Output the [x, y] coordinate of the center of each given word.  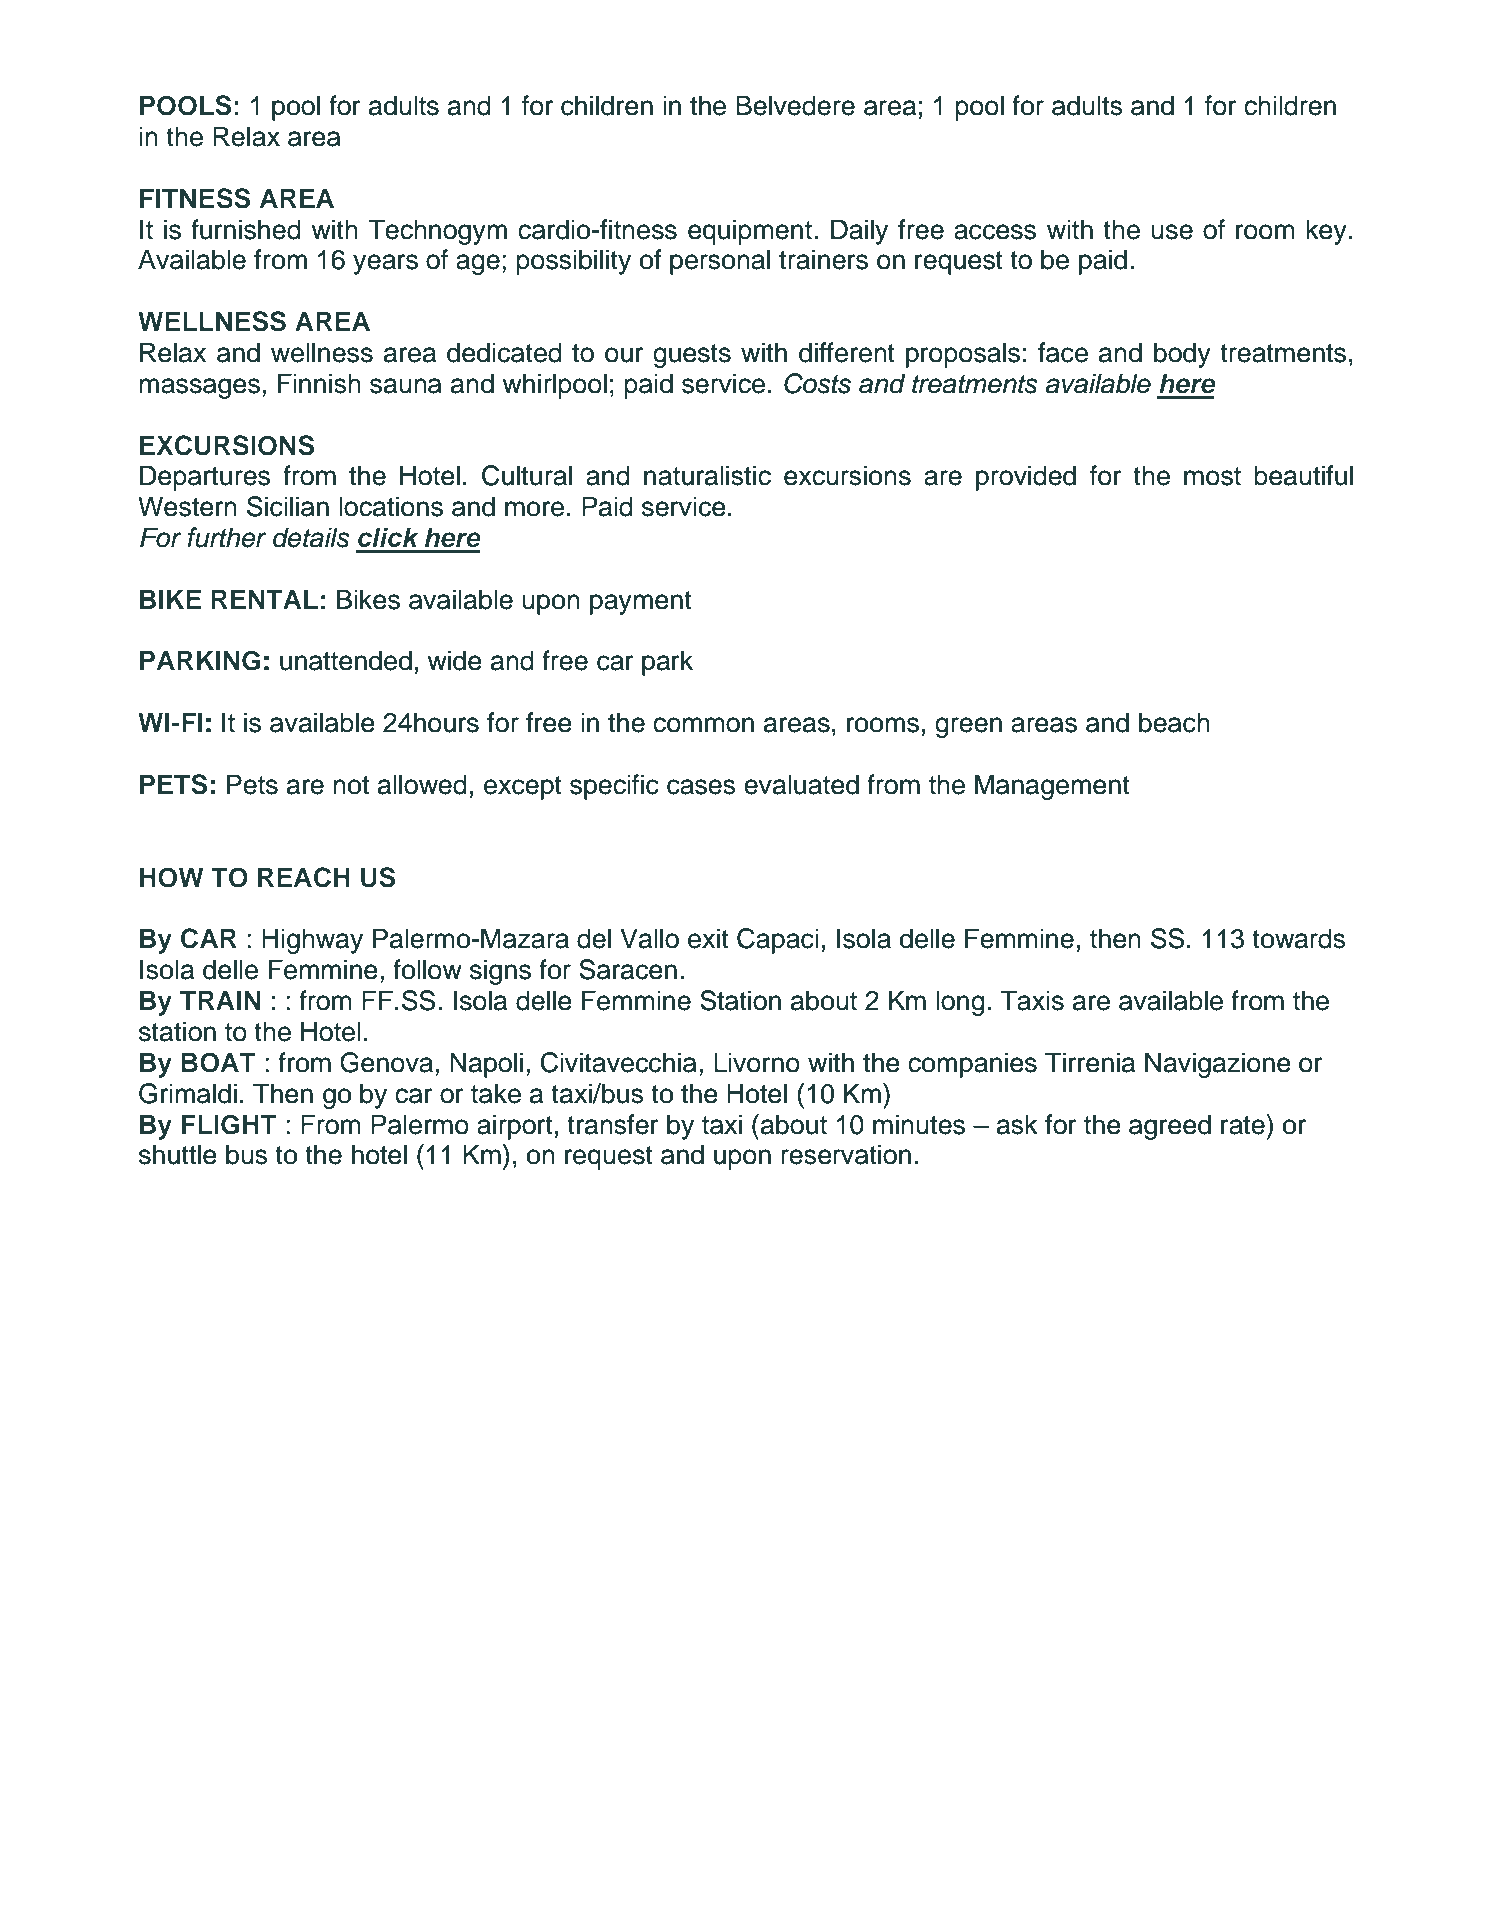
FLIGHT [229, 1124]
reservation [846, 1154]
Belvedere [795, 105]
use [1172, 232]
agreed [1170, 1127]
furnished [246, 229]
